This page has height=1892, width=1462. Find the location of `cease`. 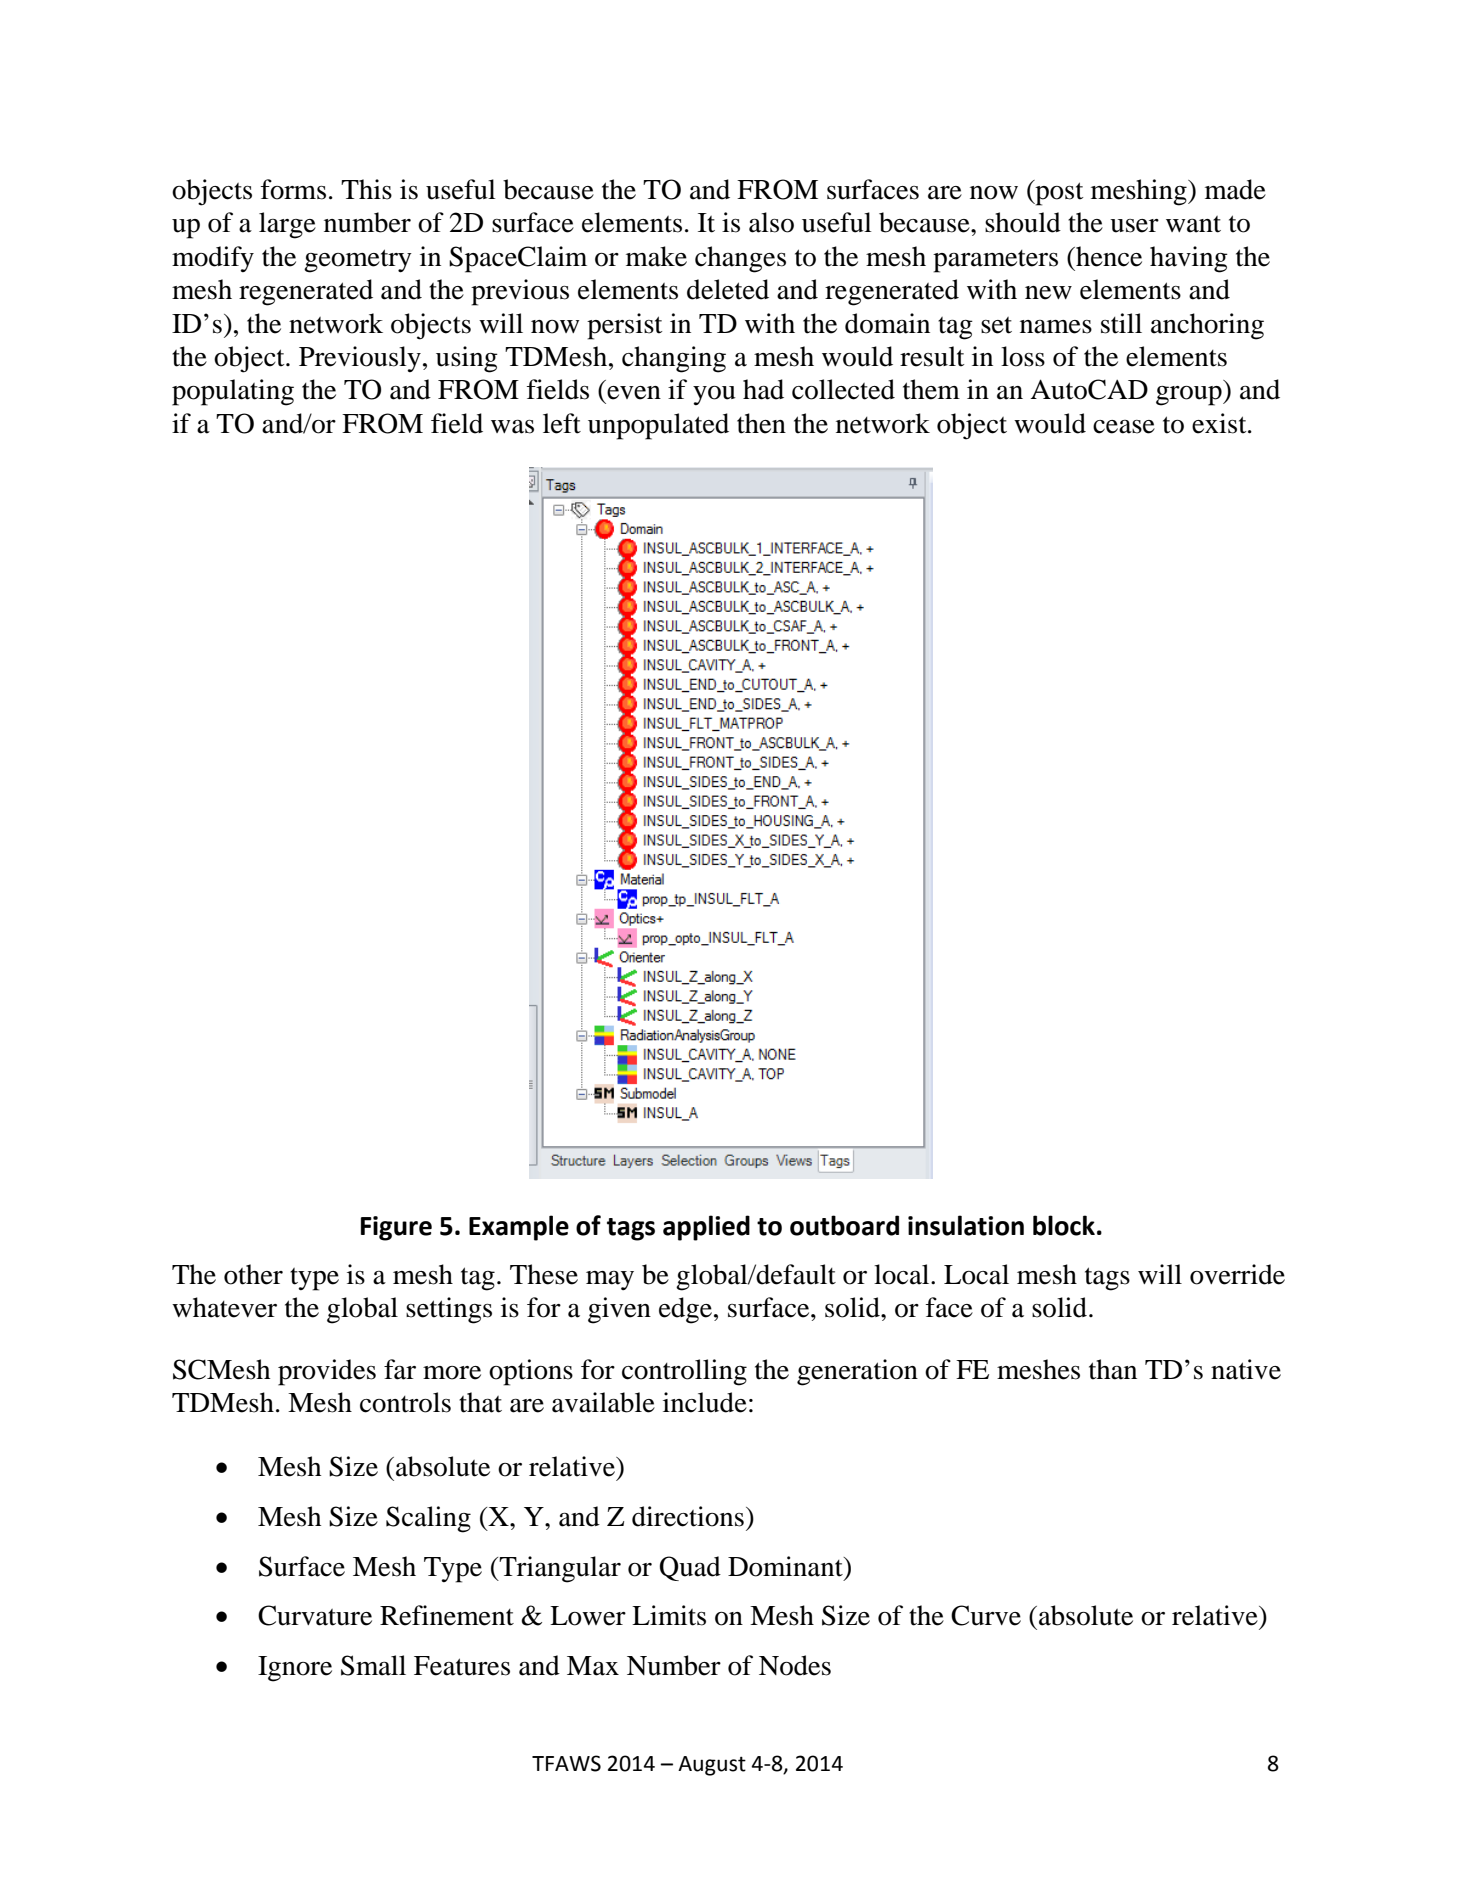

cease is located at coordinates (1124, 427).
